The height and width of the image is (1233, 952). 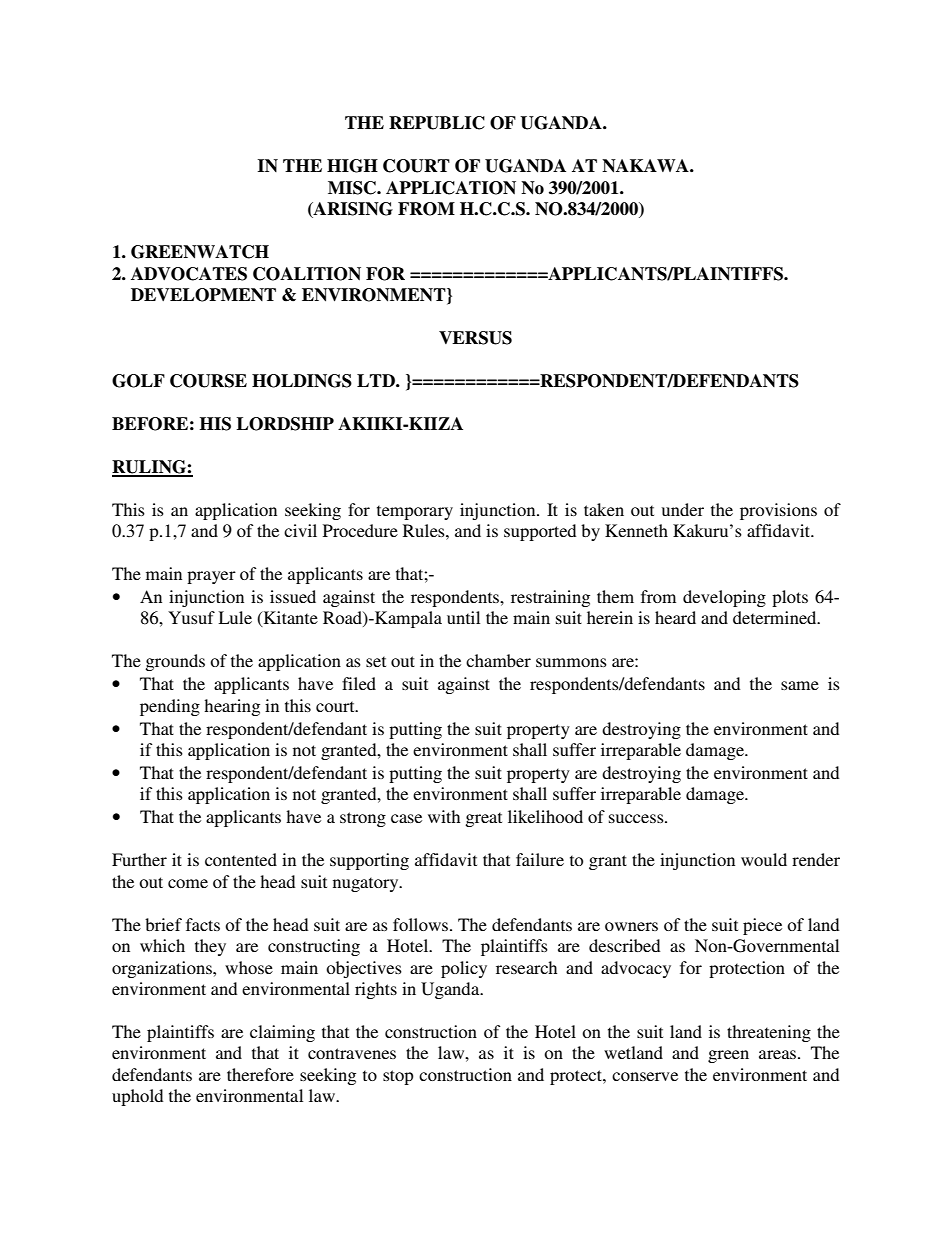 What do you see at coordinates (475, 338) in the image?
I see `VERSUS` at bounding box center [475, 338].
